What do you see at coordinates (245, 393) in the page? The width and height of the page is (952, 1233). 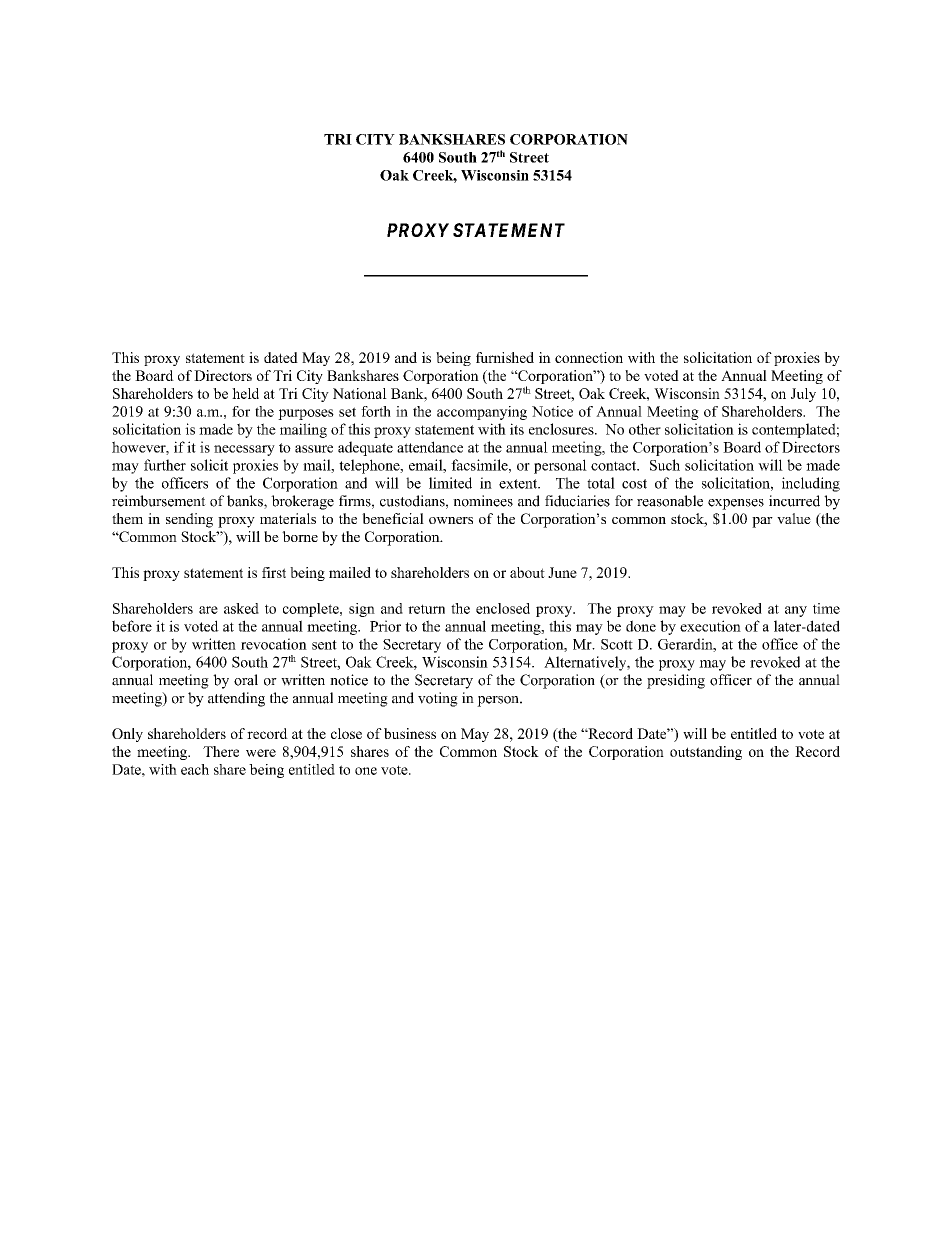 I see `held` at bounding box center [245, 393].
